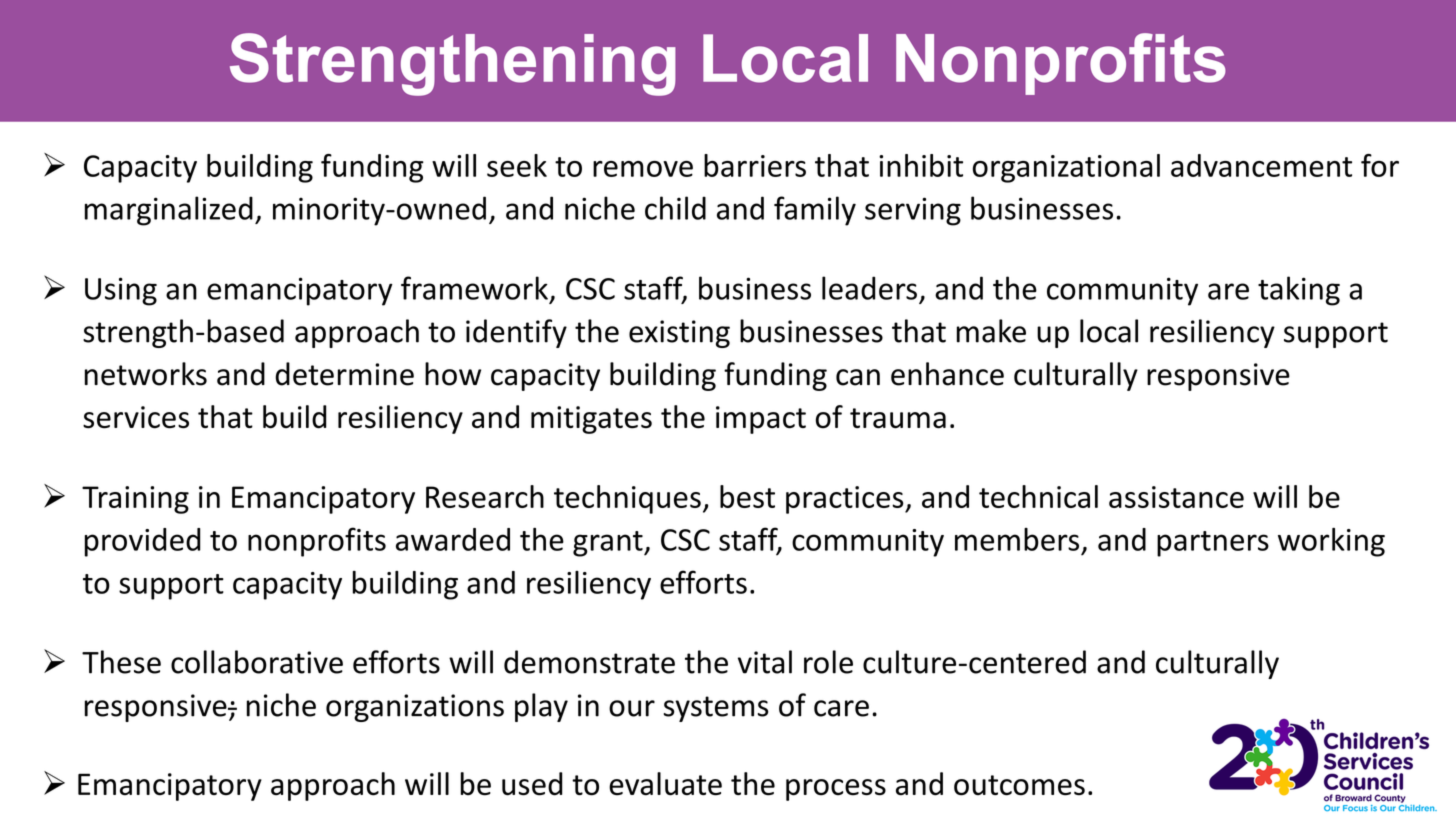 The image size is (1456, 819). Describe the element at coordinates (1019, 785) in the screenshot. I see `outcomes` at that location.
